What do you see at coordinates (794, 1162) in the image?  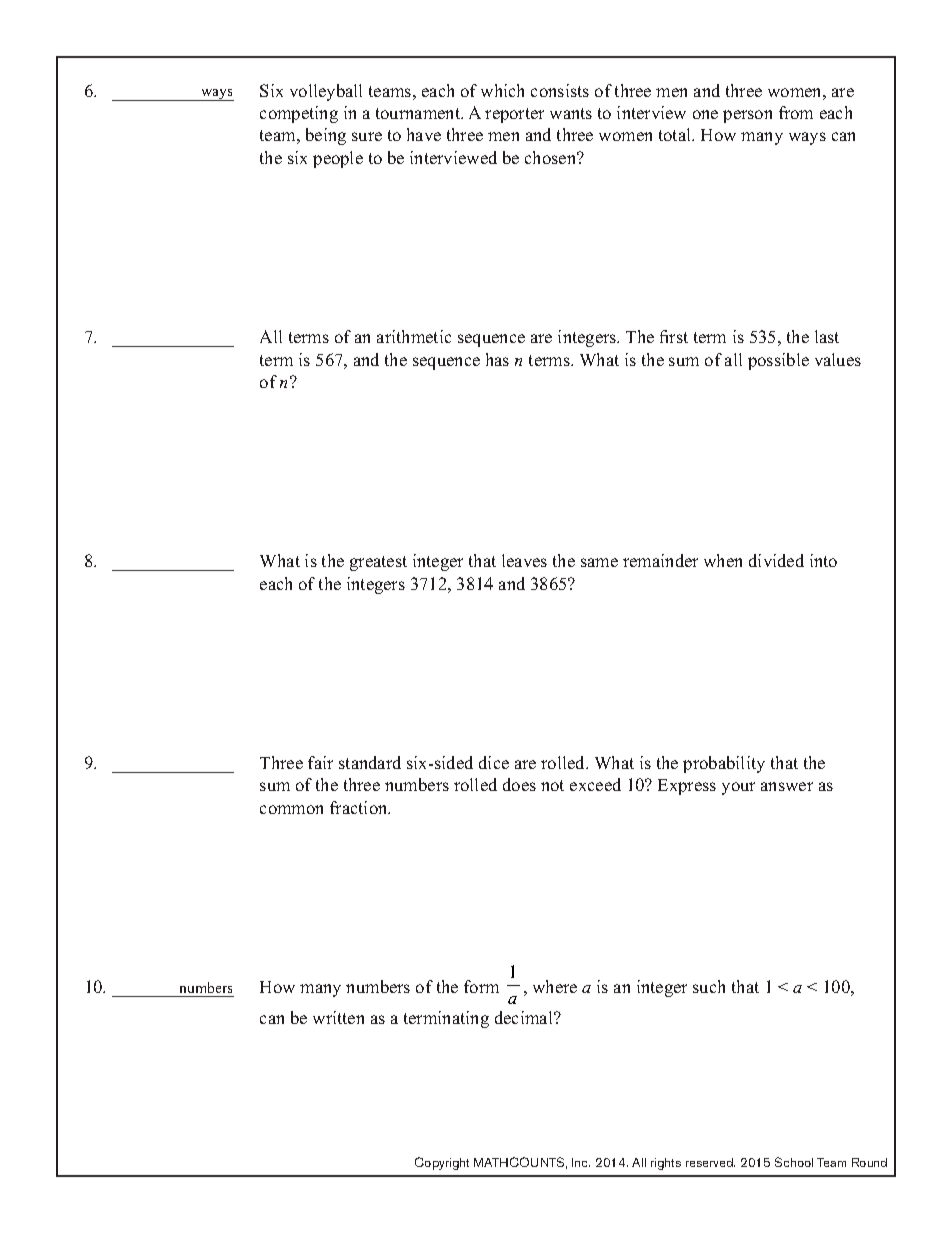 I see `School` at bounding box center [794, 1162].
